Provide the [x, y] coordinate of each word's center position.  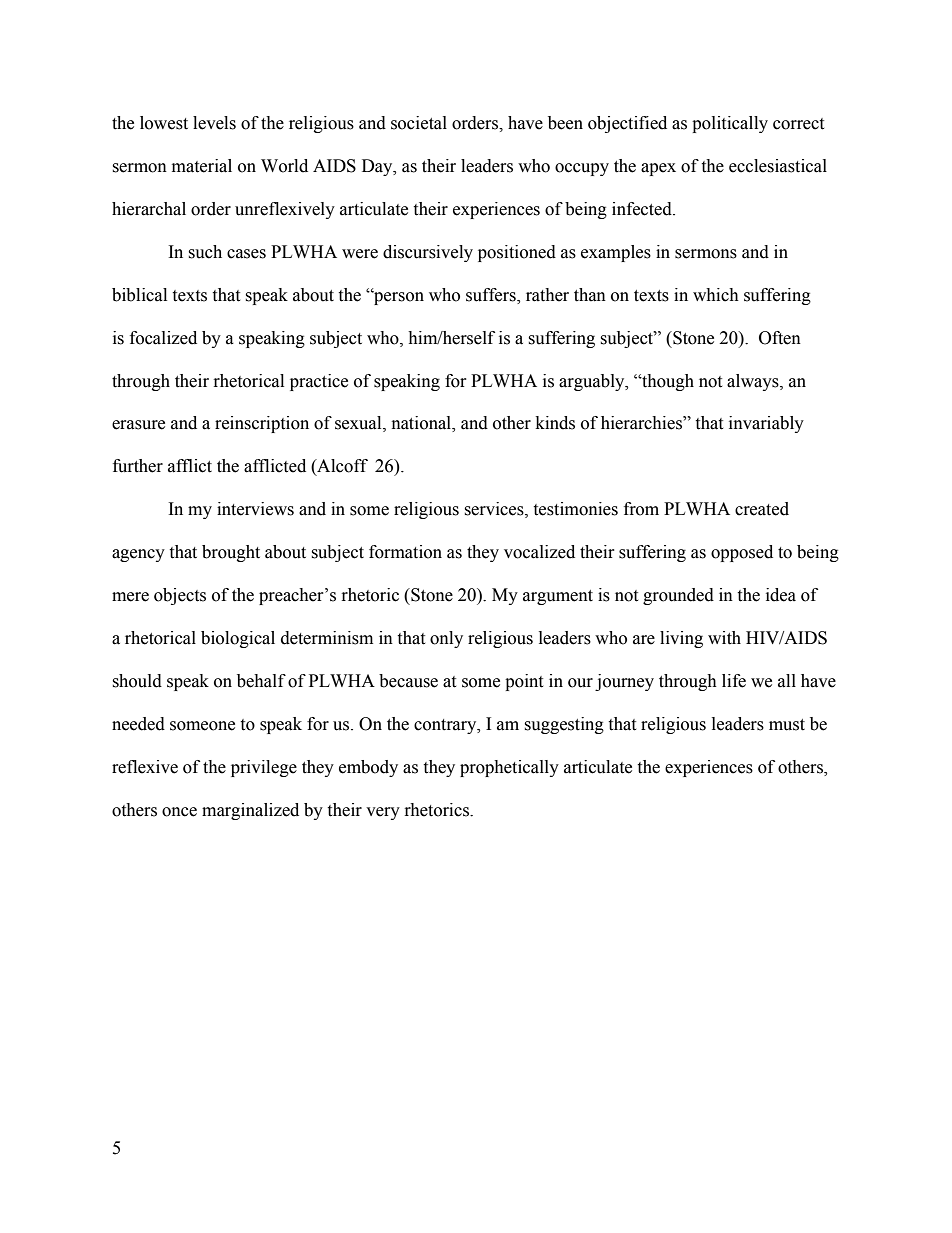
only [446, 639]
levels [214, 123]
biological [238, 639]
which [716, 295]
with [724, 638]
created [762, 509]
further [138, 466]
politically [730, 124]
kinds [555, 423]
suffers [492, 295]
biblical [139, 295]
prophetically [509, 768]
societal [419, 123]
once [179, 812]
